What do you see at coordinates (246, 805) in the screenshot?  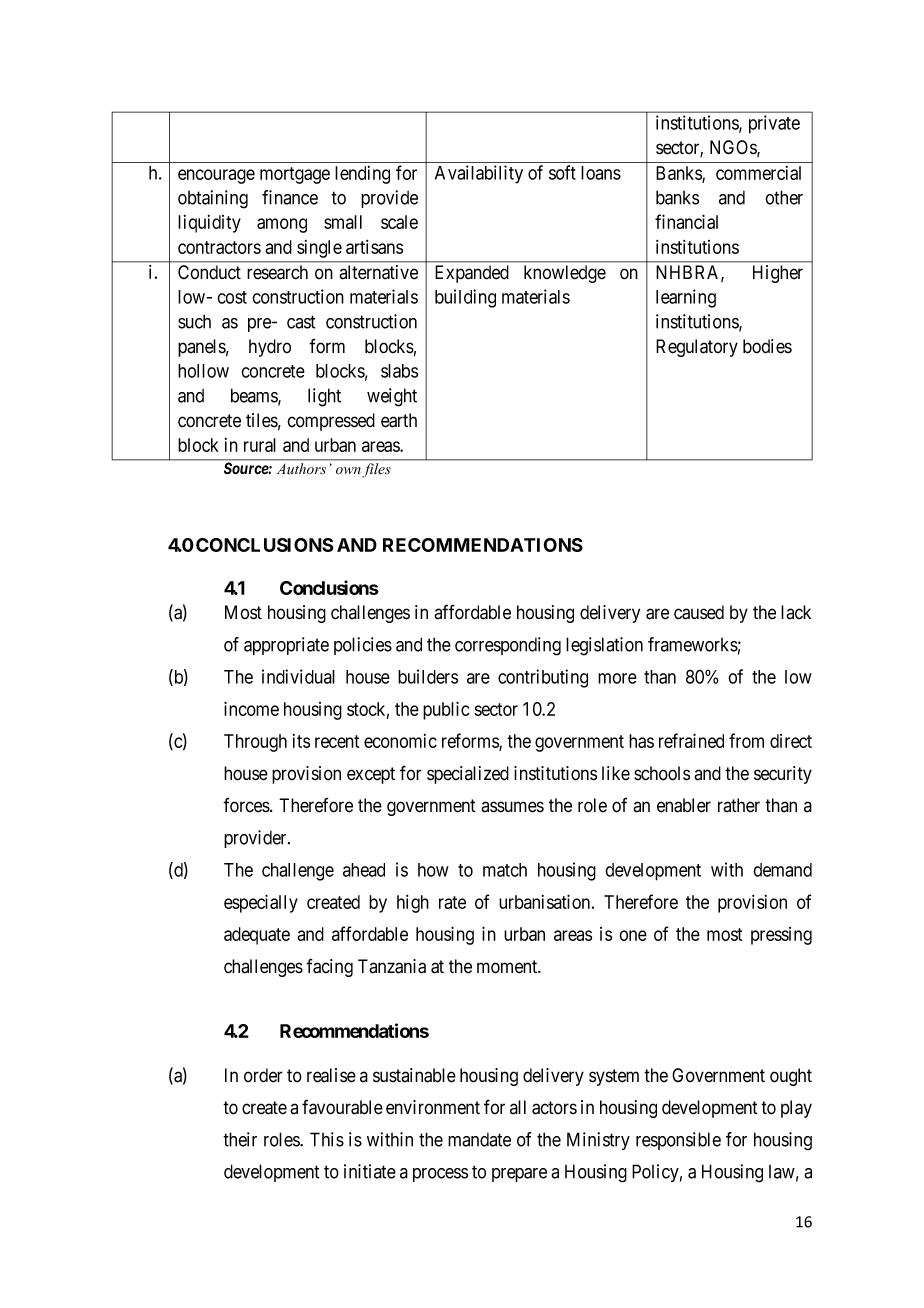 I see `forces` at bounding box center [246, 805].
